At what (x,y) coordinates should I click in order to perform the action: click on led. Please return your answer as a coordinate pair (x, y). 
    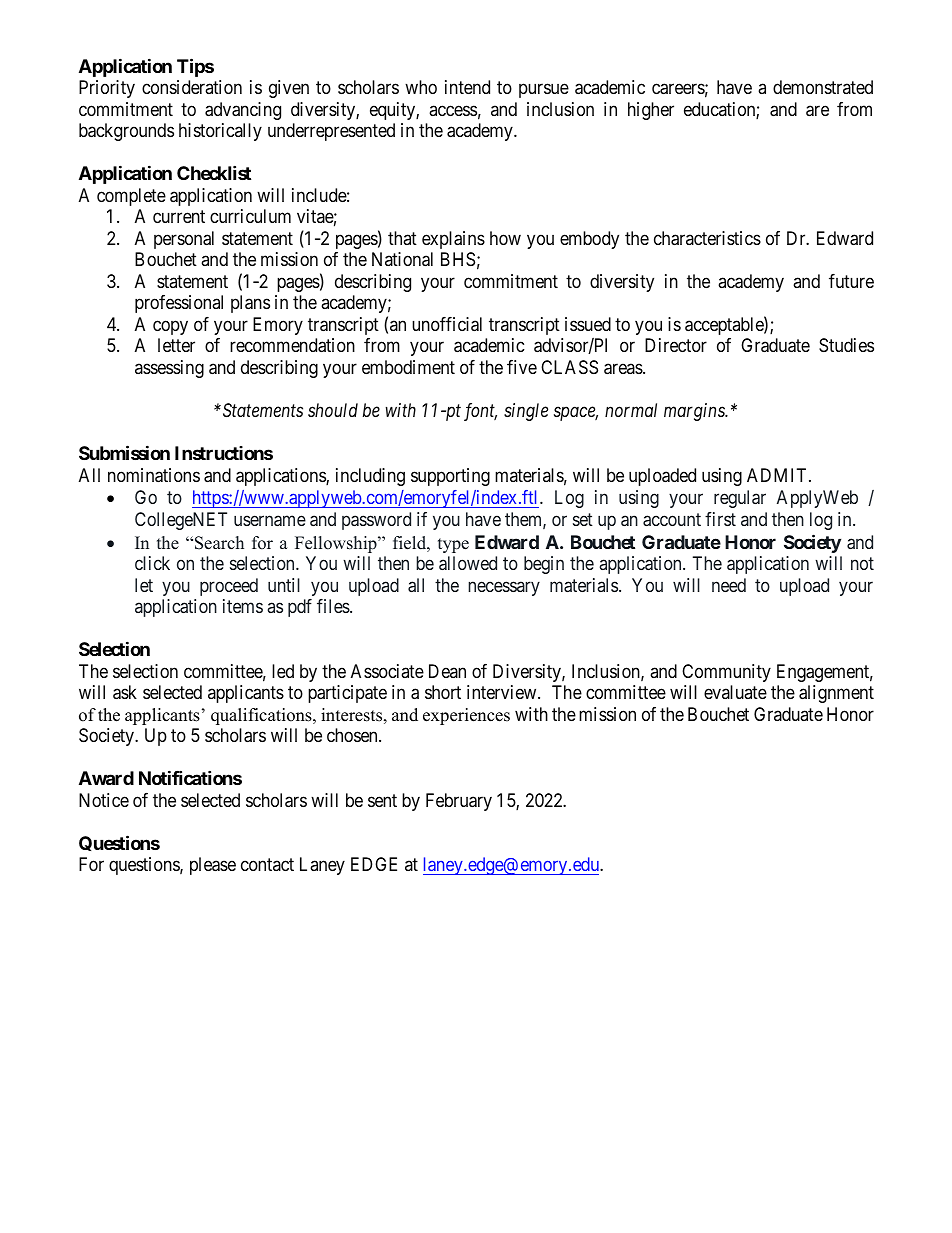
    Looking at the image, I should click on (283, 671).
